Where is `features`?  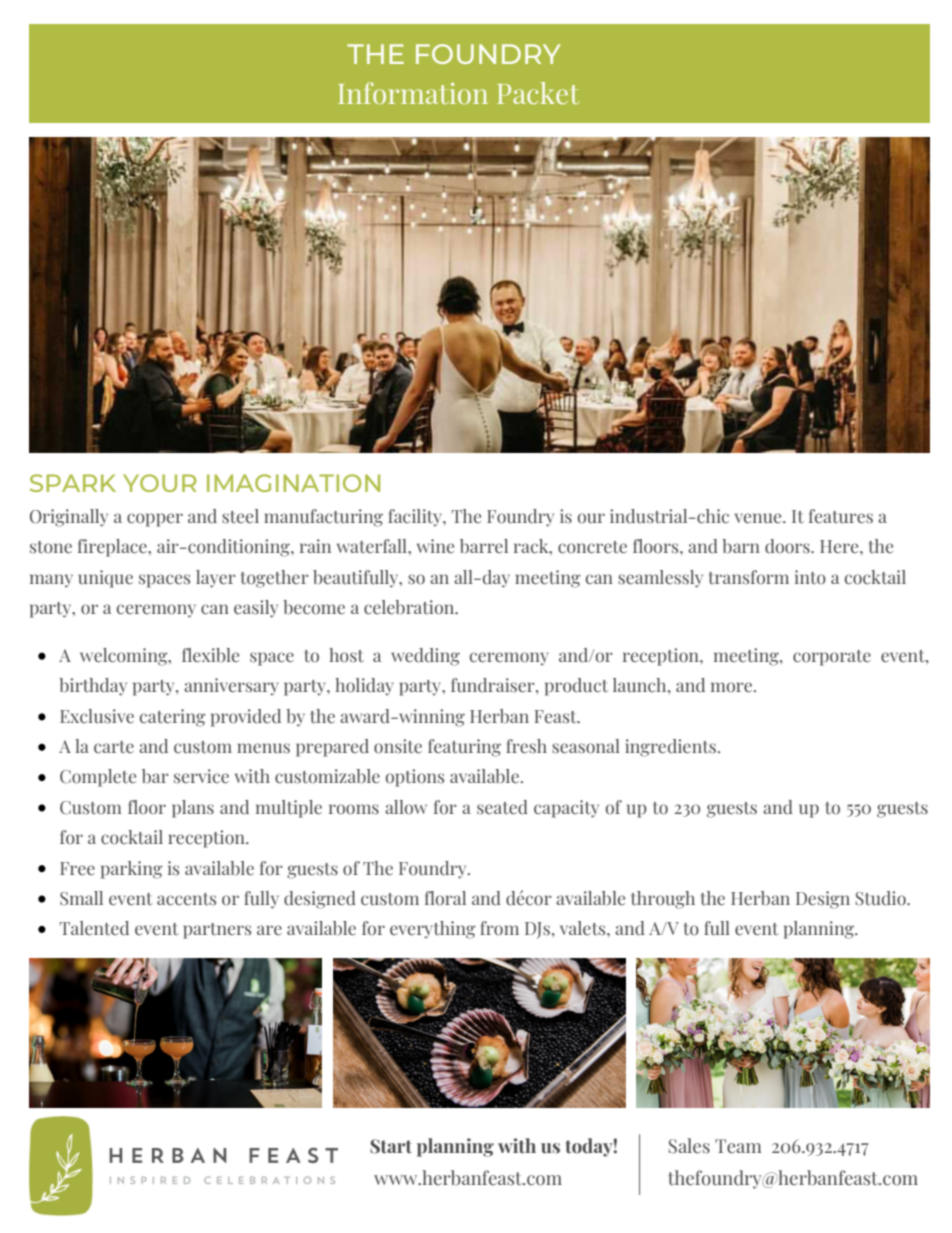 features is located at coordinates (841, 516).
